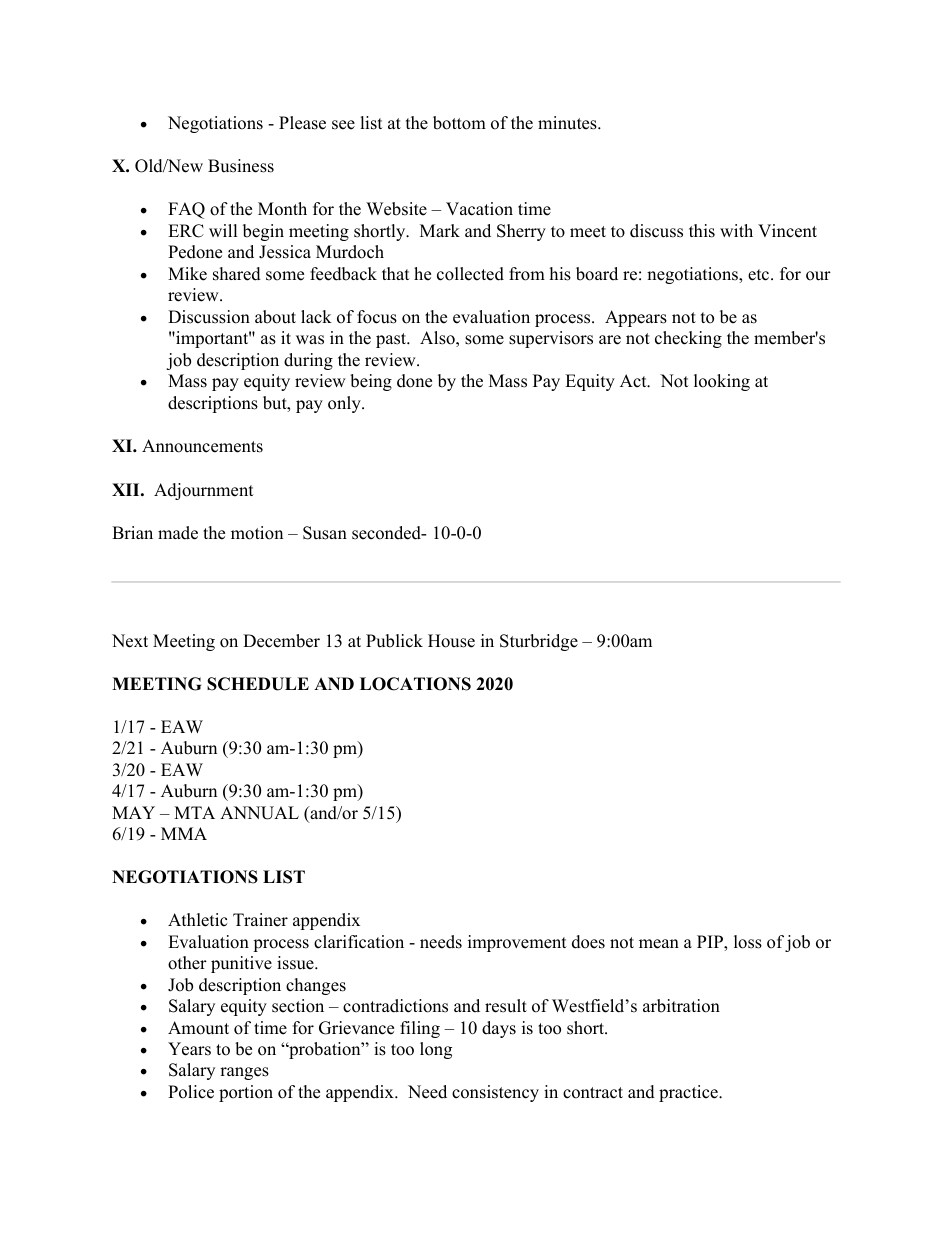 This page has height=1233, width=952. I want to click on PIP, so click(711, 943).
